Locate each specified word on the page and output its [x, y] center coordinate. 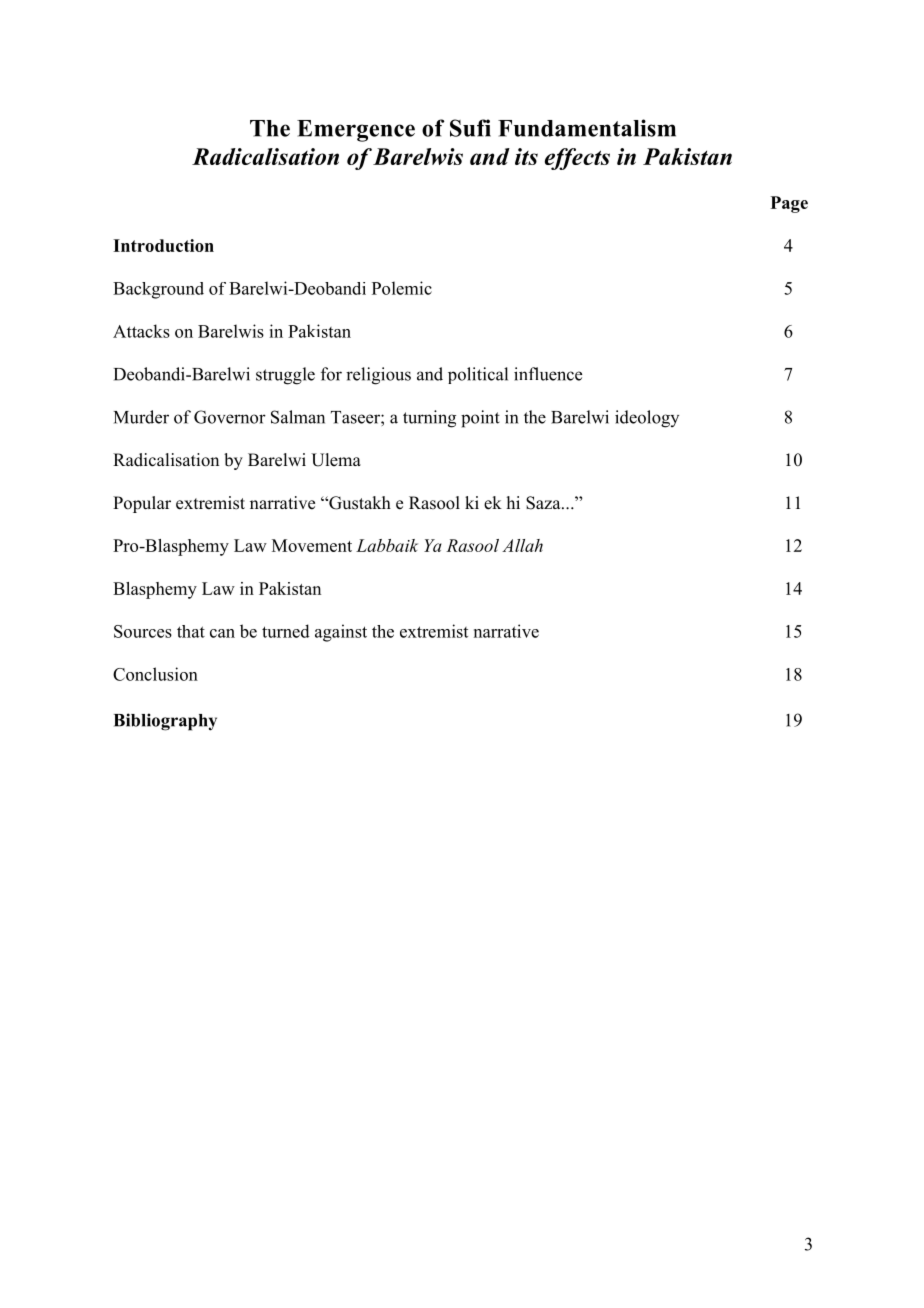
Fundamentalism [587, 128]
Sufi [470, 128]
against [341, 633]
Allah [522, 545]
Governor [230, 417]
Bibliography [165, 722]
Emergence [356, 131]
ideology [647, 419]
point [480, 419]
